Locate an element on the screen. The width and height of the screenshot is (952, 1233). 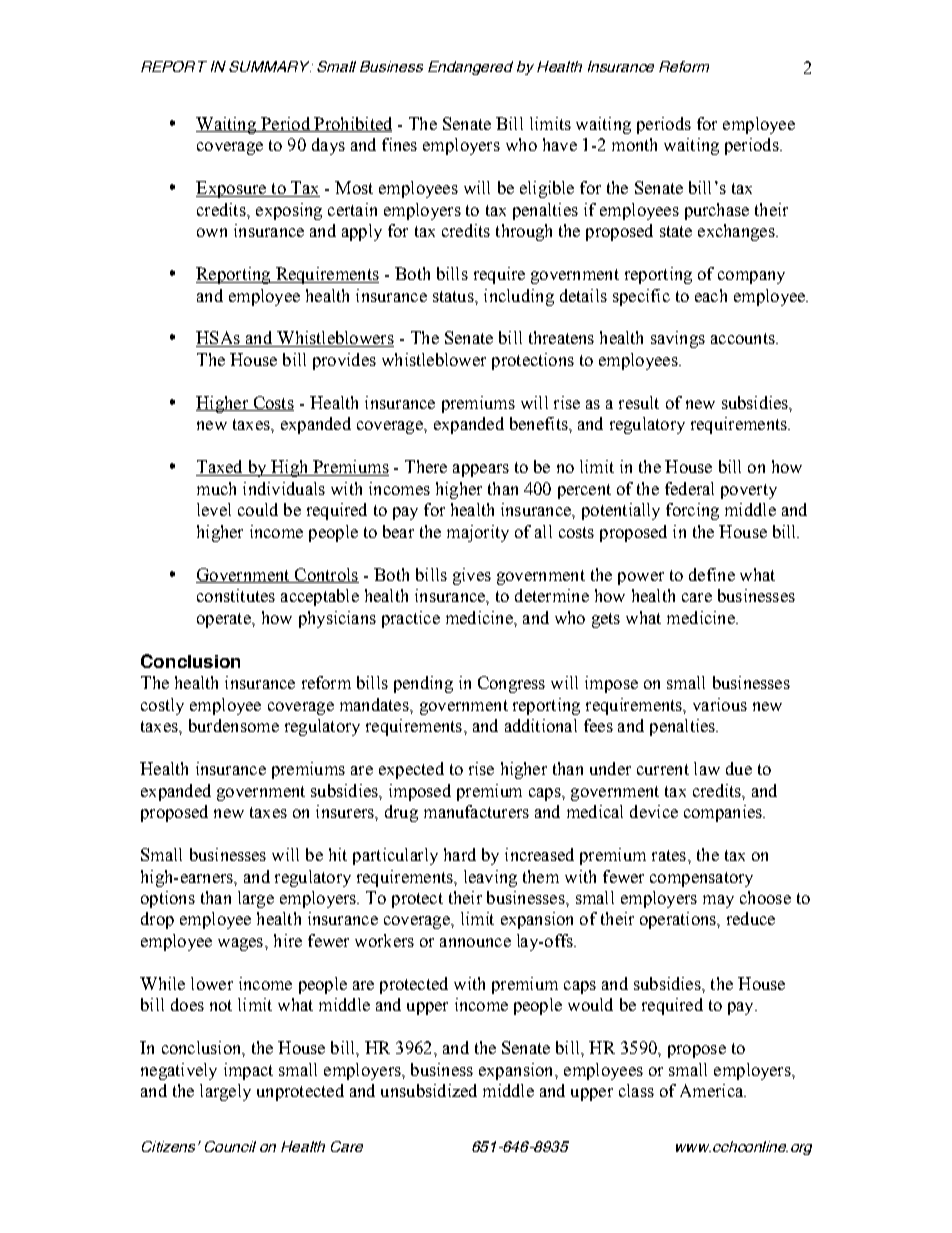
America is located at coordinates (712, 1090).
